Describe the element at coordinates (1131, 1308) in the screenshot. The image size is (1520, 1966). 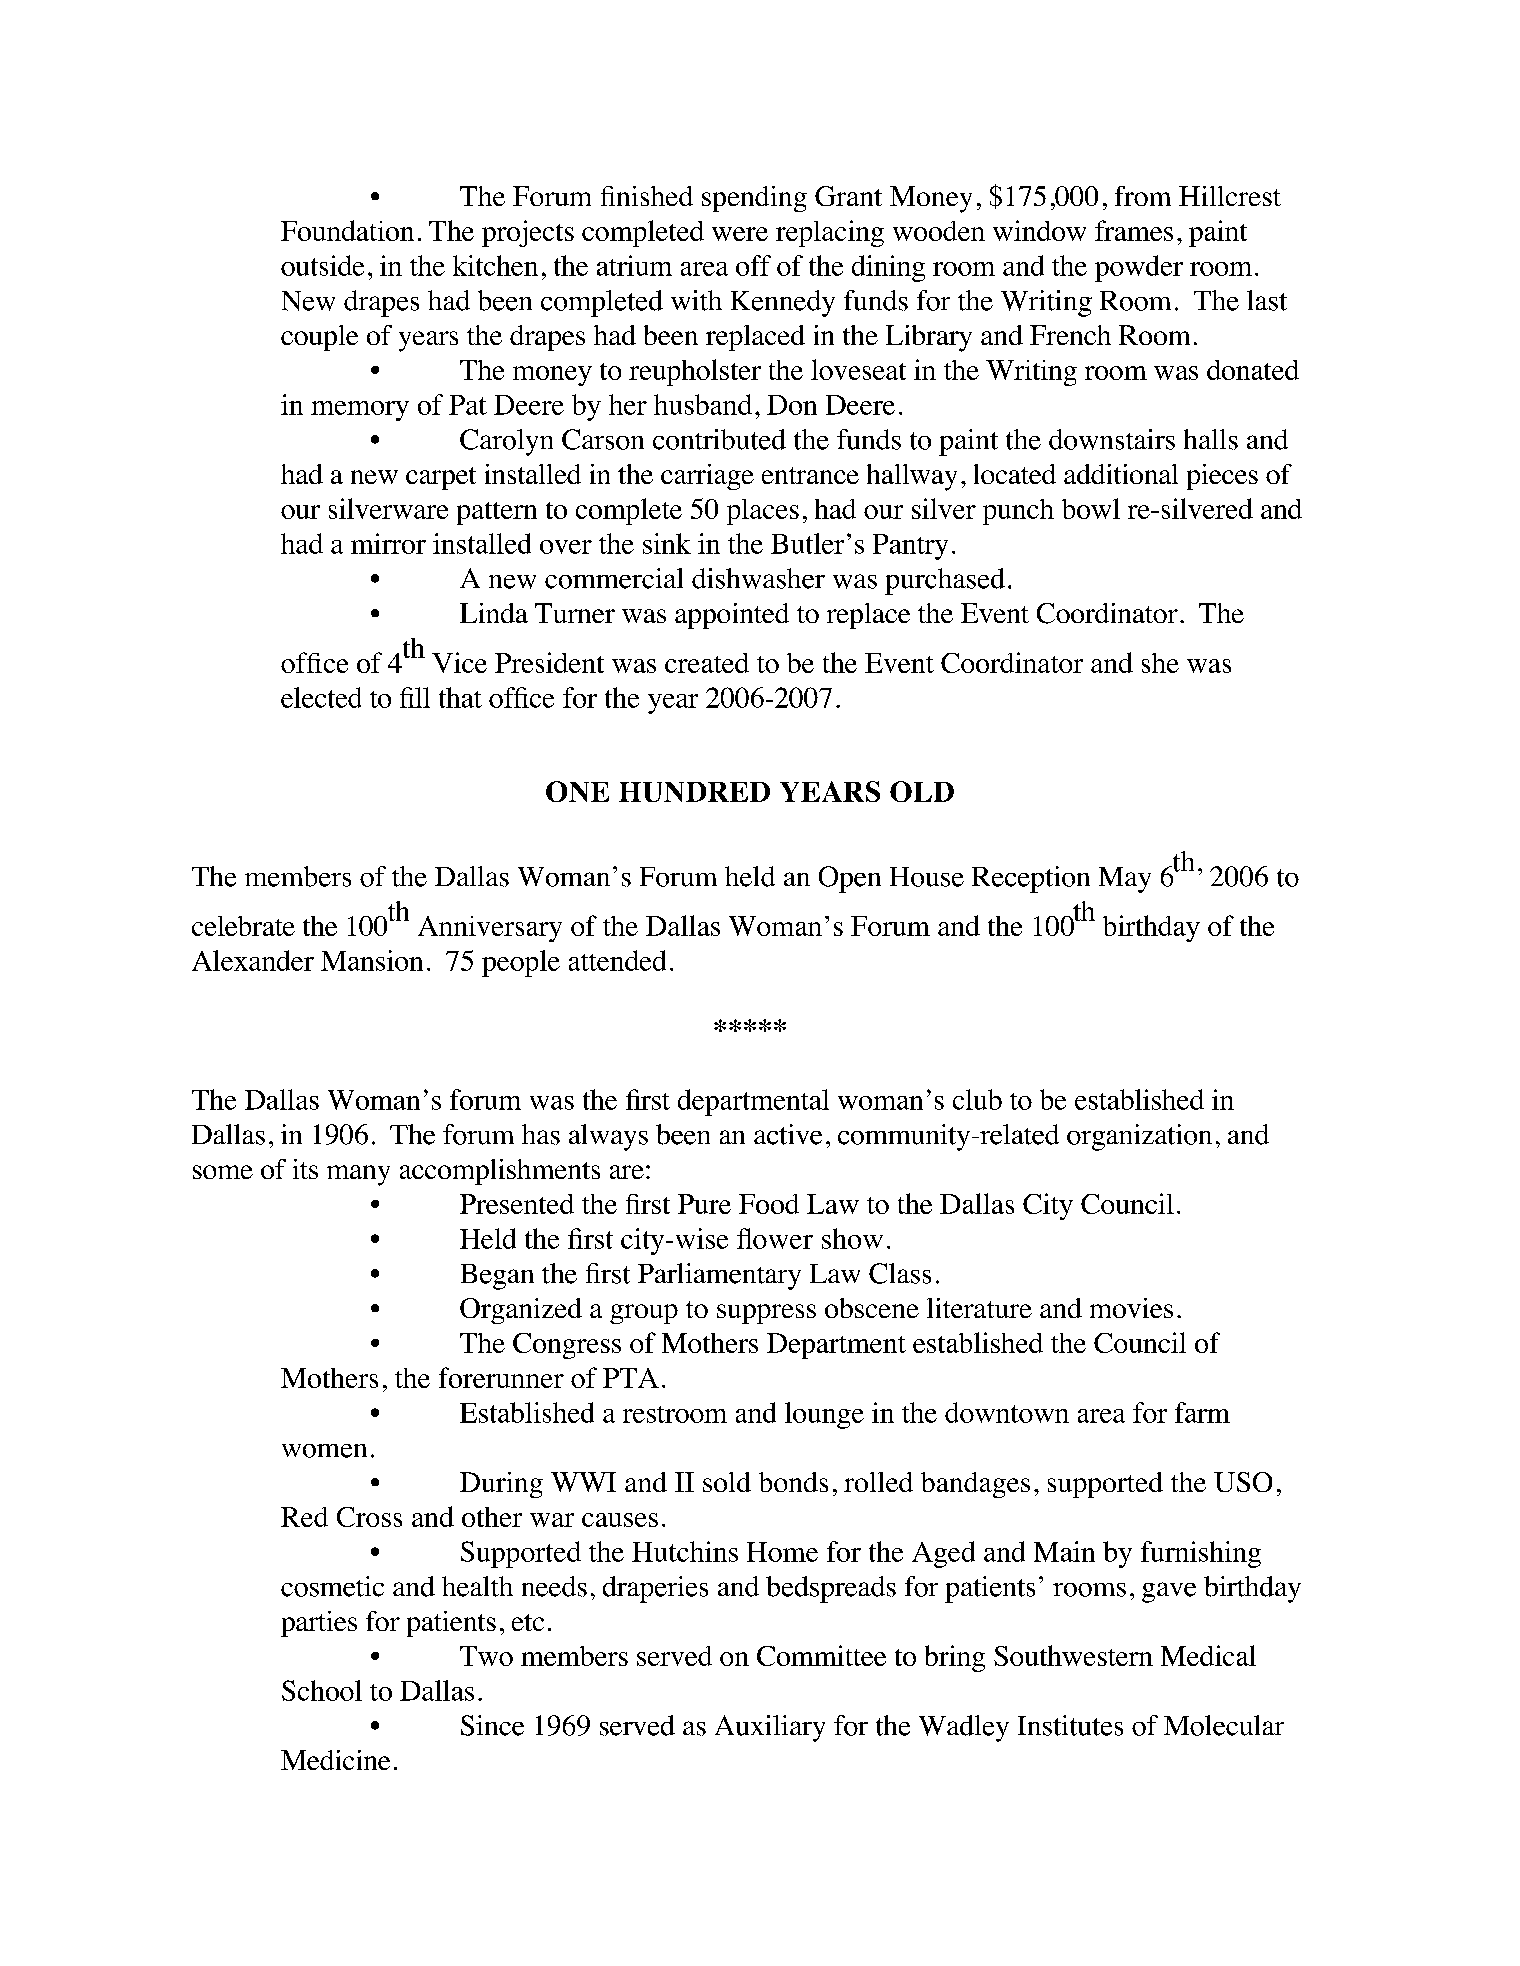
I see `movies` at that location.
